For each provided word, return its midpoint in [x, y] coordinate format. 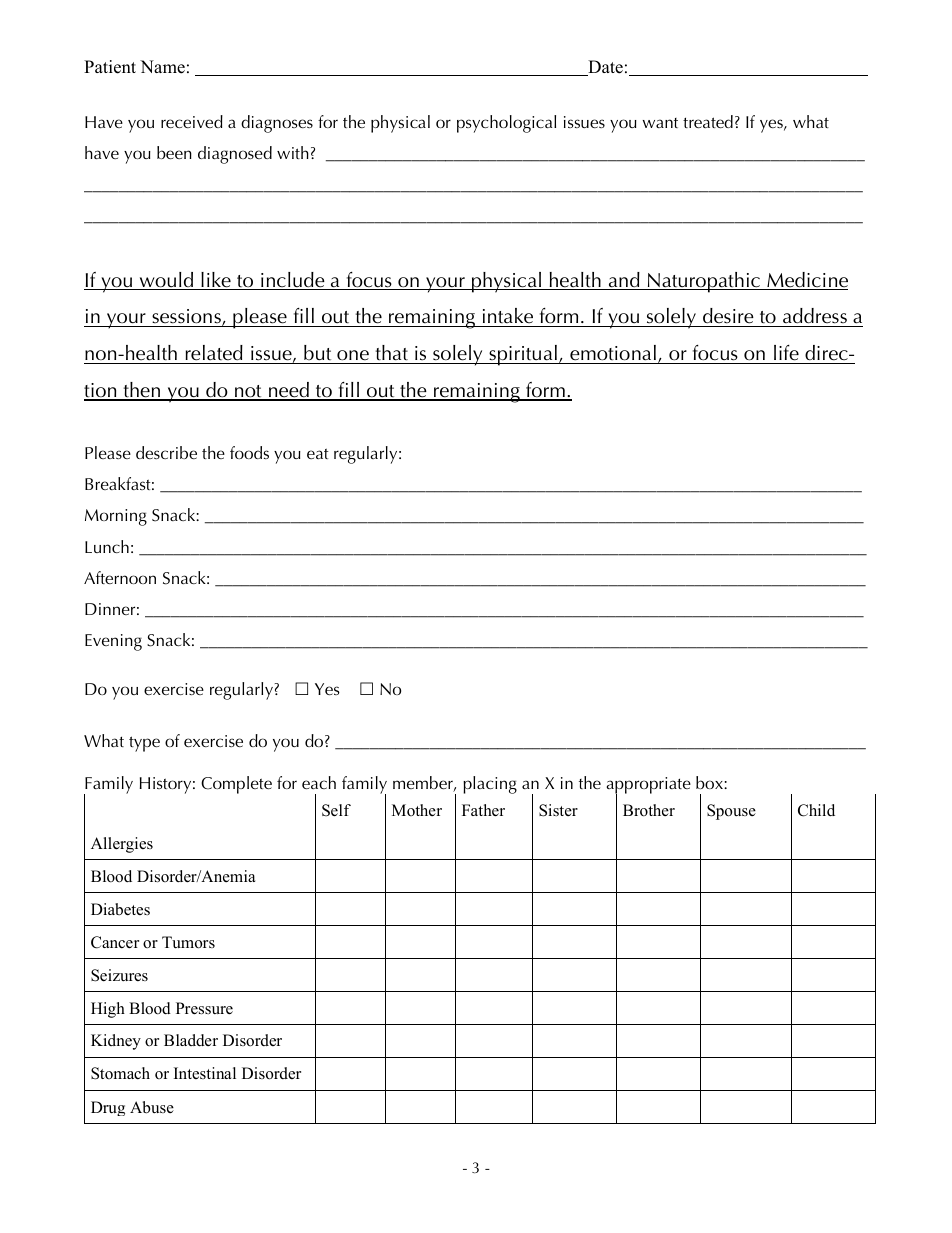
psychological [506, 124]
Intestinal [205, 1073]
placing [490, 785]
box [710, 782]
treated [708, 121]
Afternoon [120, 577]
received [192, 121]
